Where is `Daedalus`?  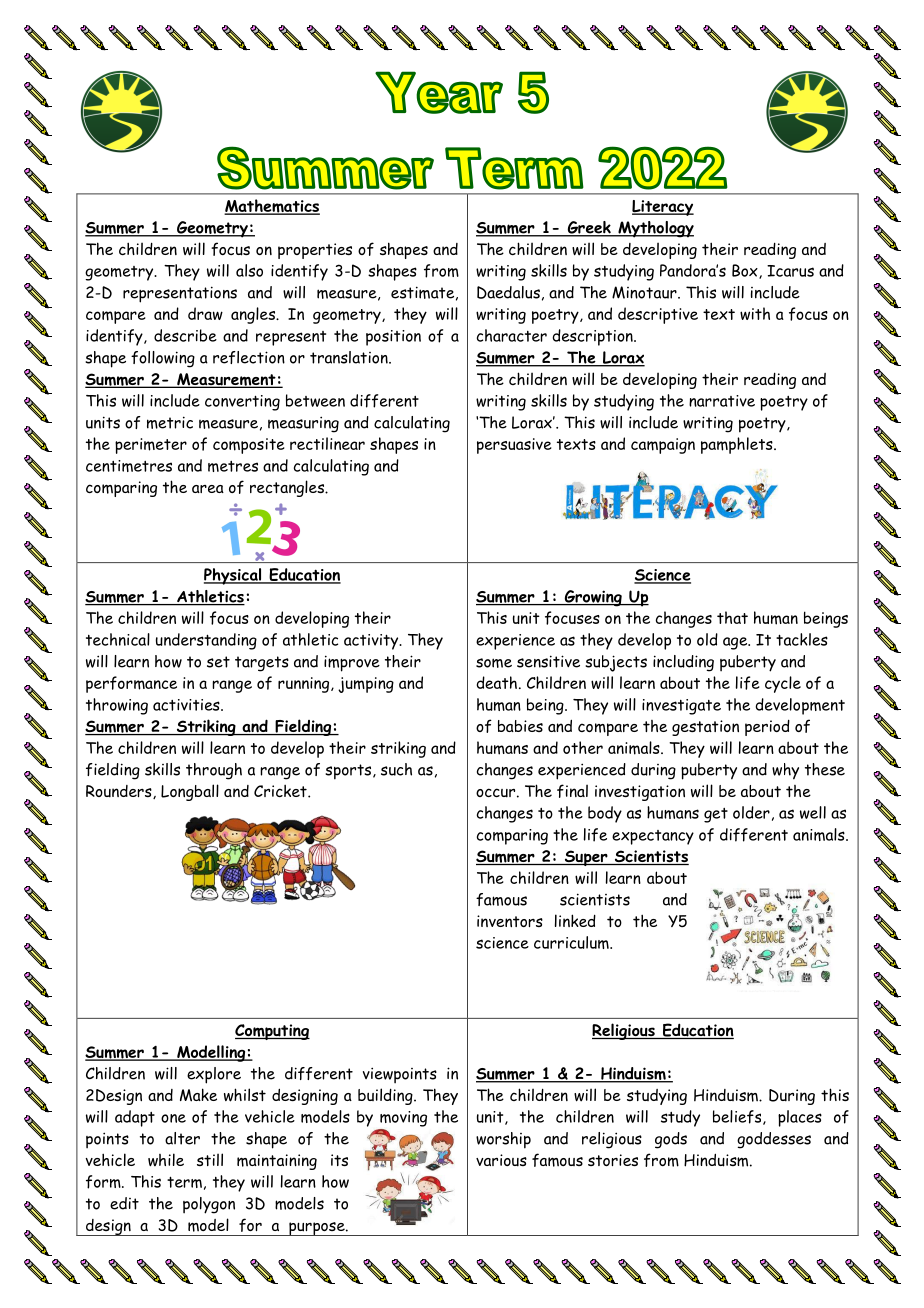 Daedalus is located at coordinates (508, 292).
